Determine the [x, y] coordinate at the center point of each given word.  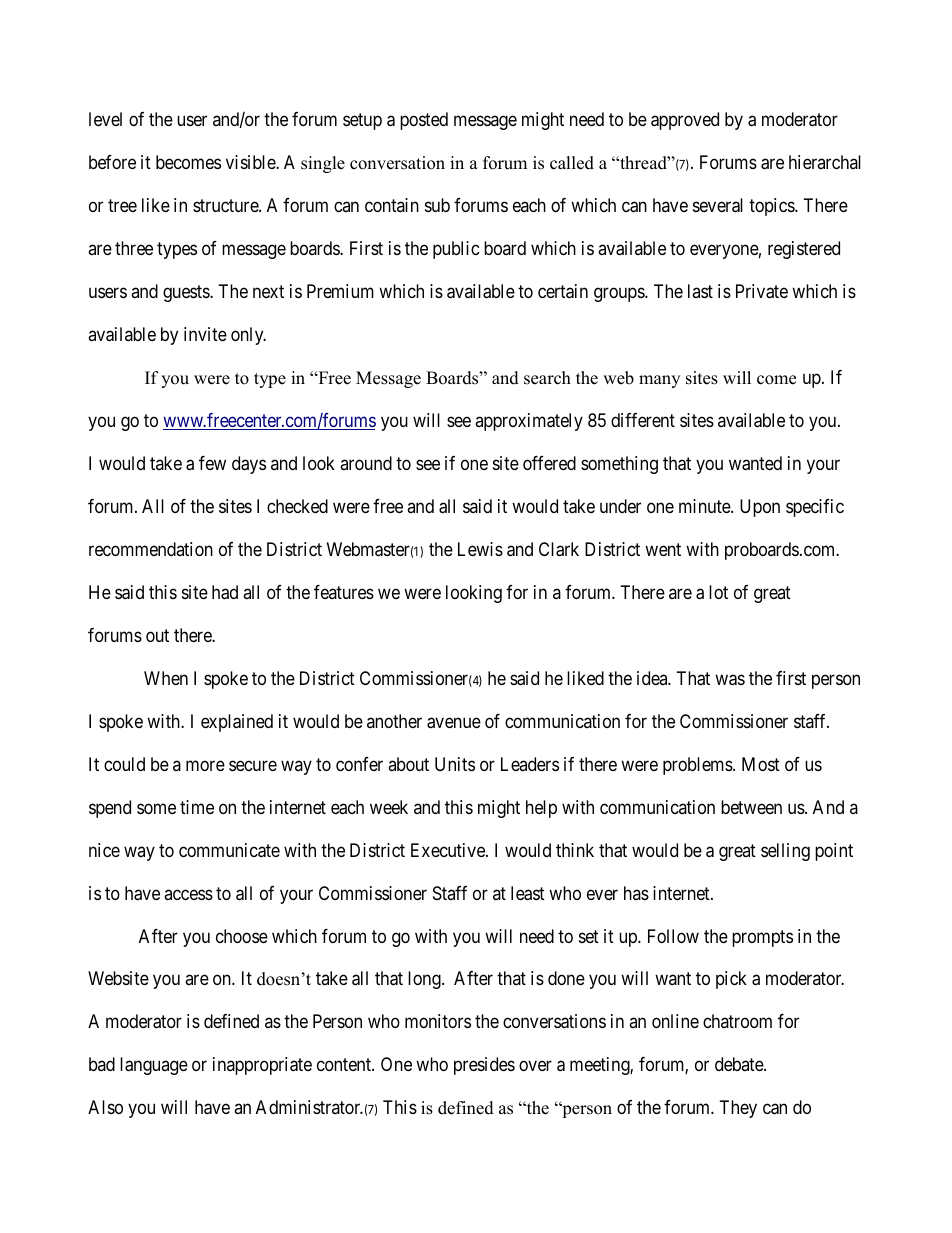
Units [455, 764]
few [212, 463]
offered [549, 463]
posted [424, 121]
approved [685, 121]
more [205, 765]
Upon [760, 508]
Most [761, 764]
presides [484, 1066]
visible [251, 162]
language [154, 1066]
